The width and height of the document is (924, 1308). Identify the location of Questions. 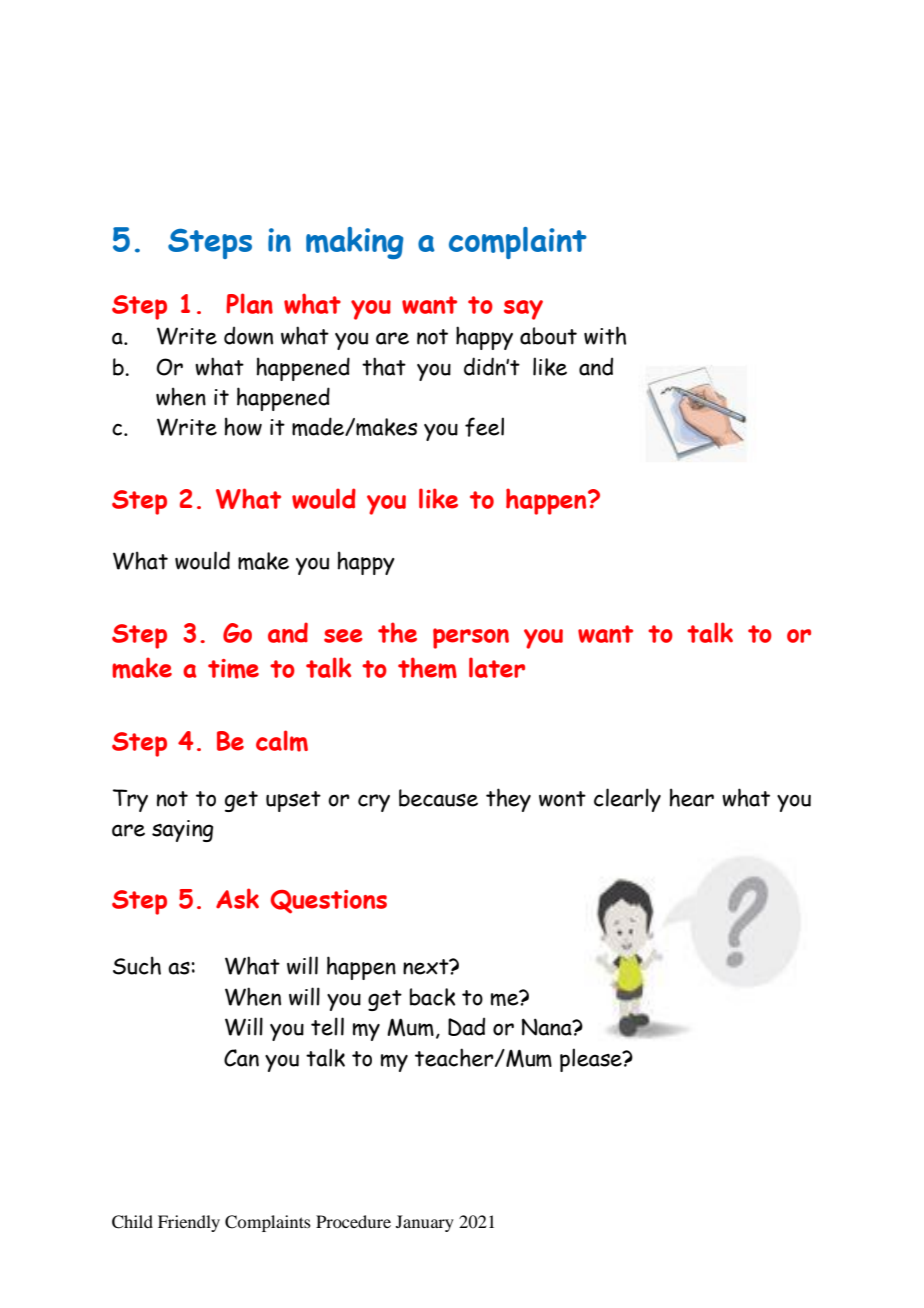
(329, 902).
